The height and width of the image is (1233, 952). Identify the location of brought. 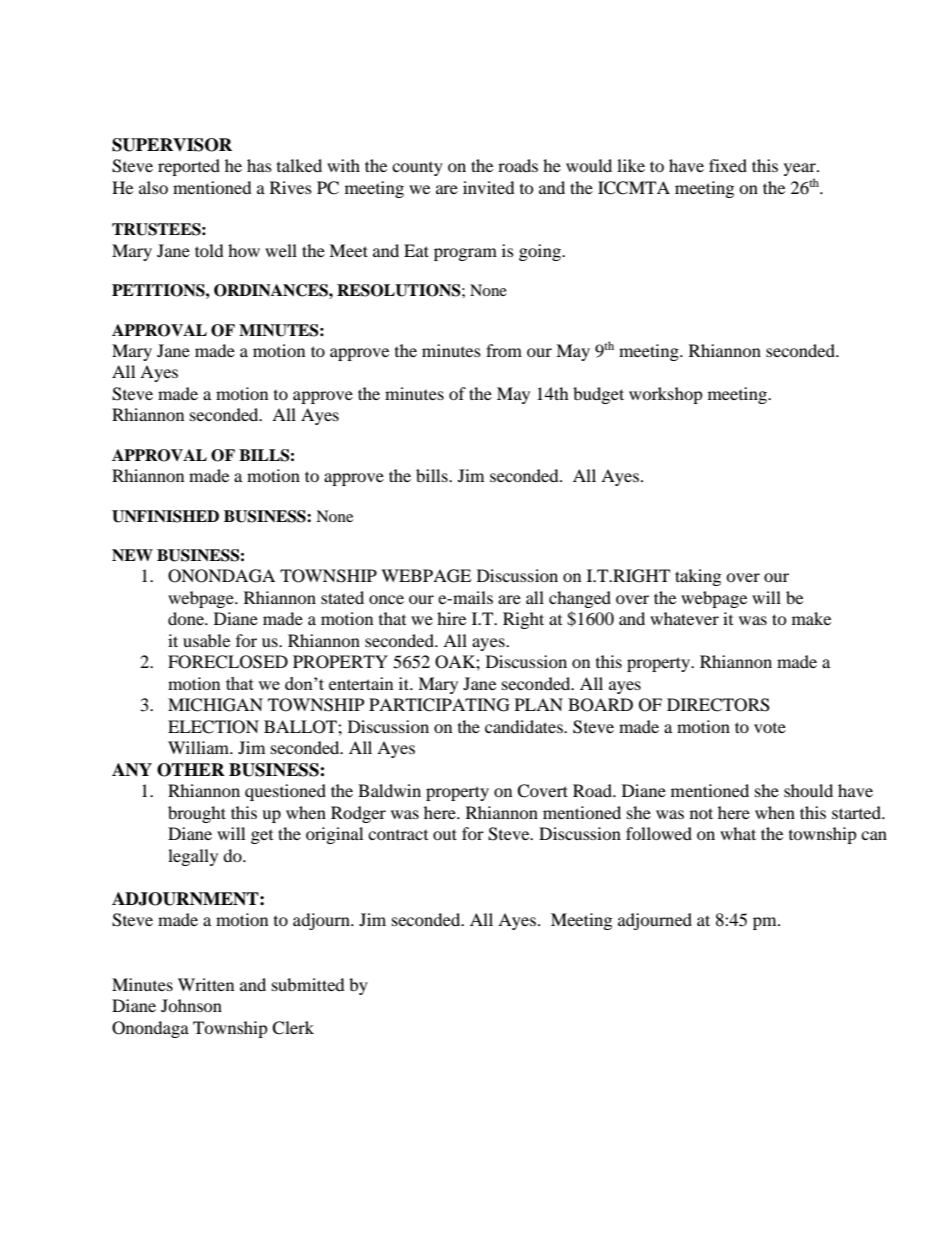
(197, 814).
